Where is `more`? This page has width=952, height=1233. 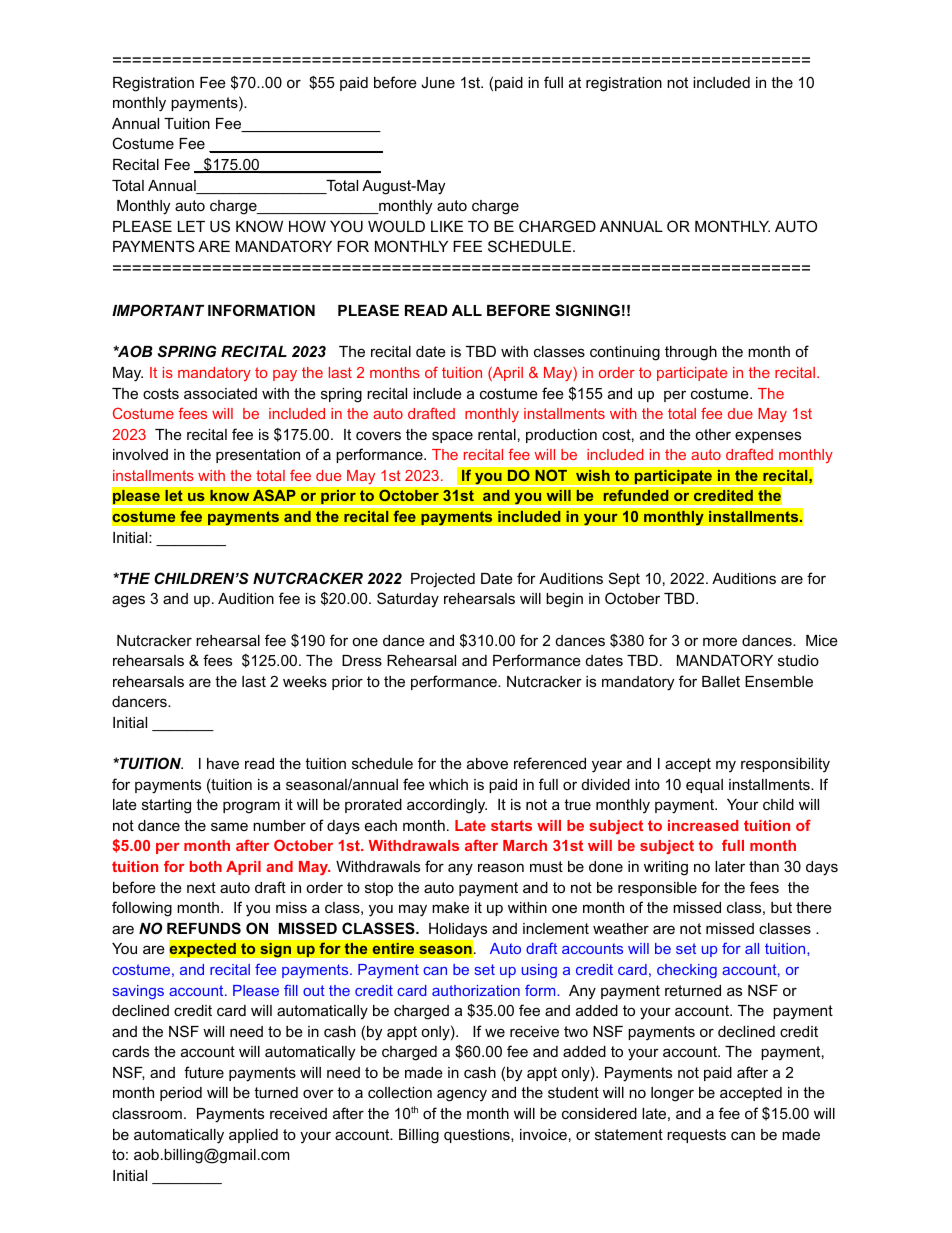 more is located at coordinates (720, 641).
